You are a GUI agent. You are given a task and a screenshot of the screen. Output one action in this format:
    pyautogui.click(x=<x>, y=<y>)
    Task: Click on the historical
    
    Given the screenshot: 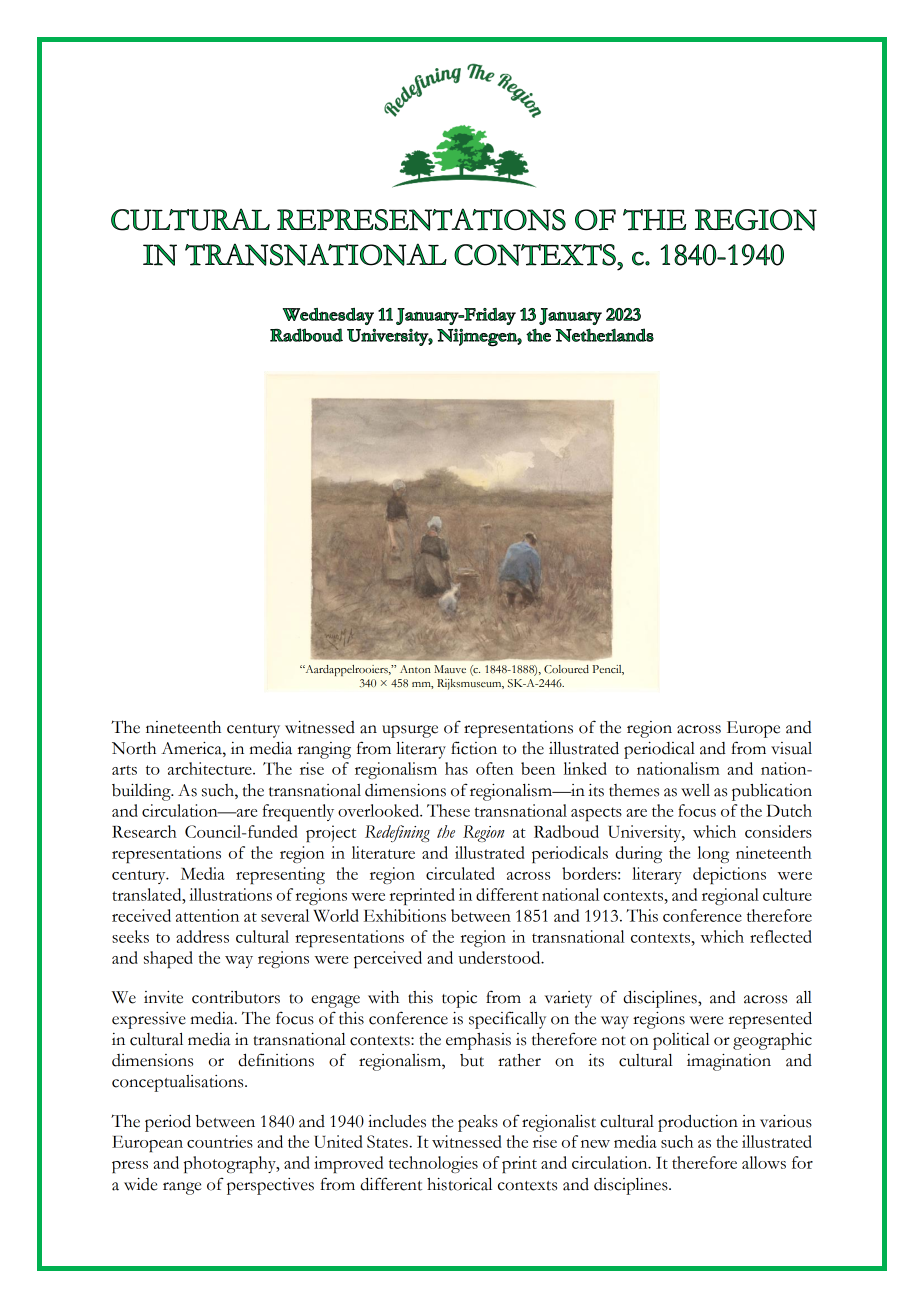 What is the action you would take?
    pyautogui.click(x=459, y=1184)
